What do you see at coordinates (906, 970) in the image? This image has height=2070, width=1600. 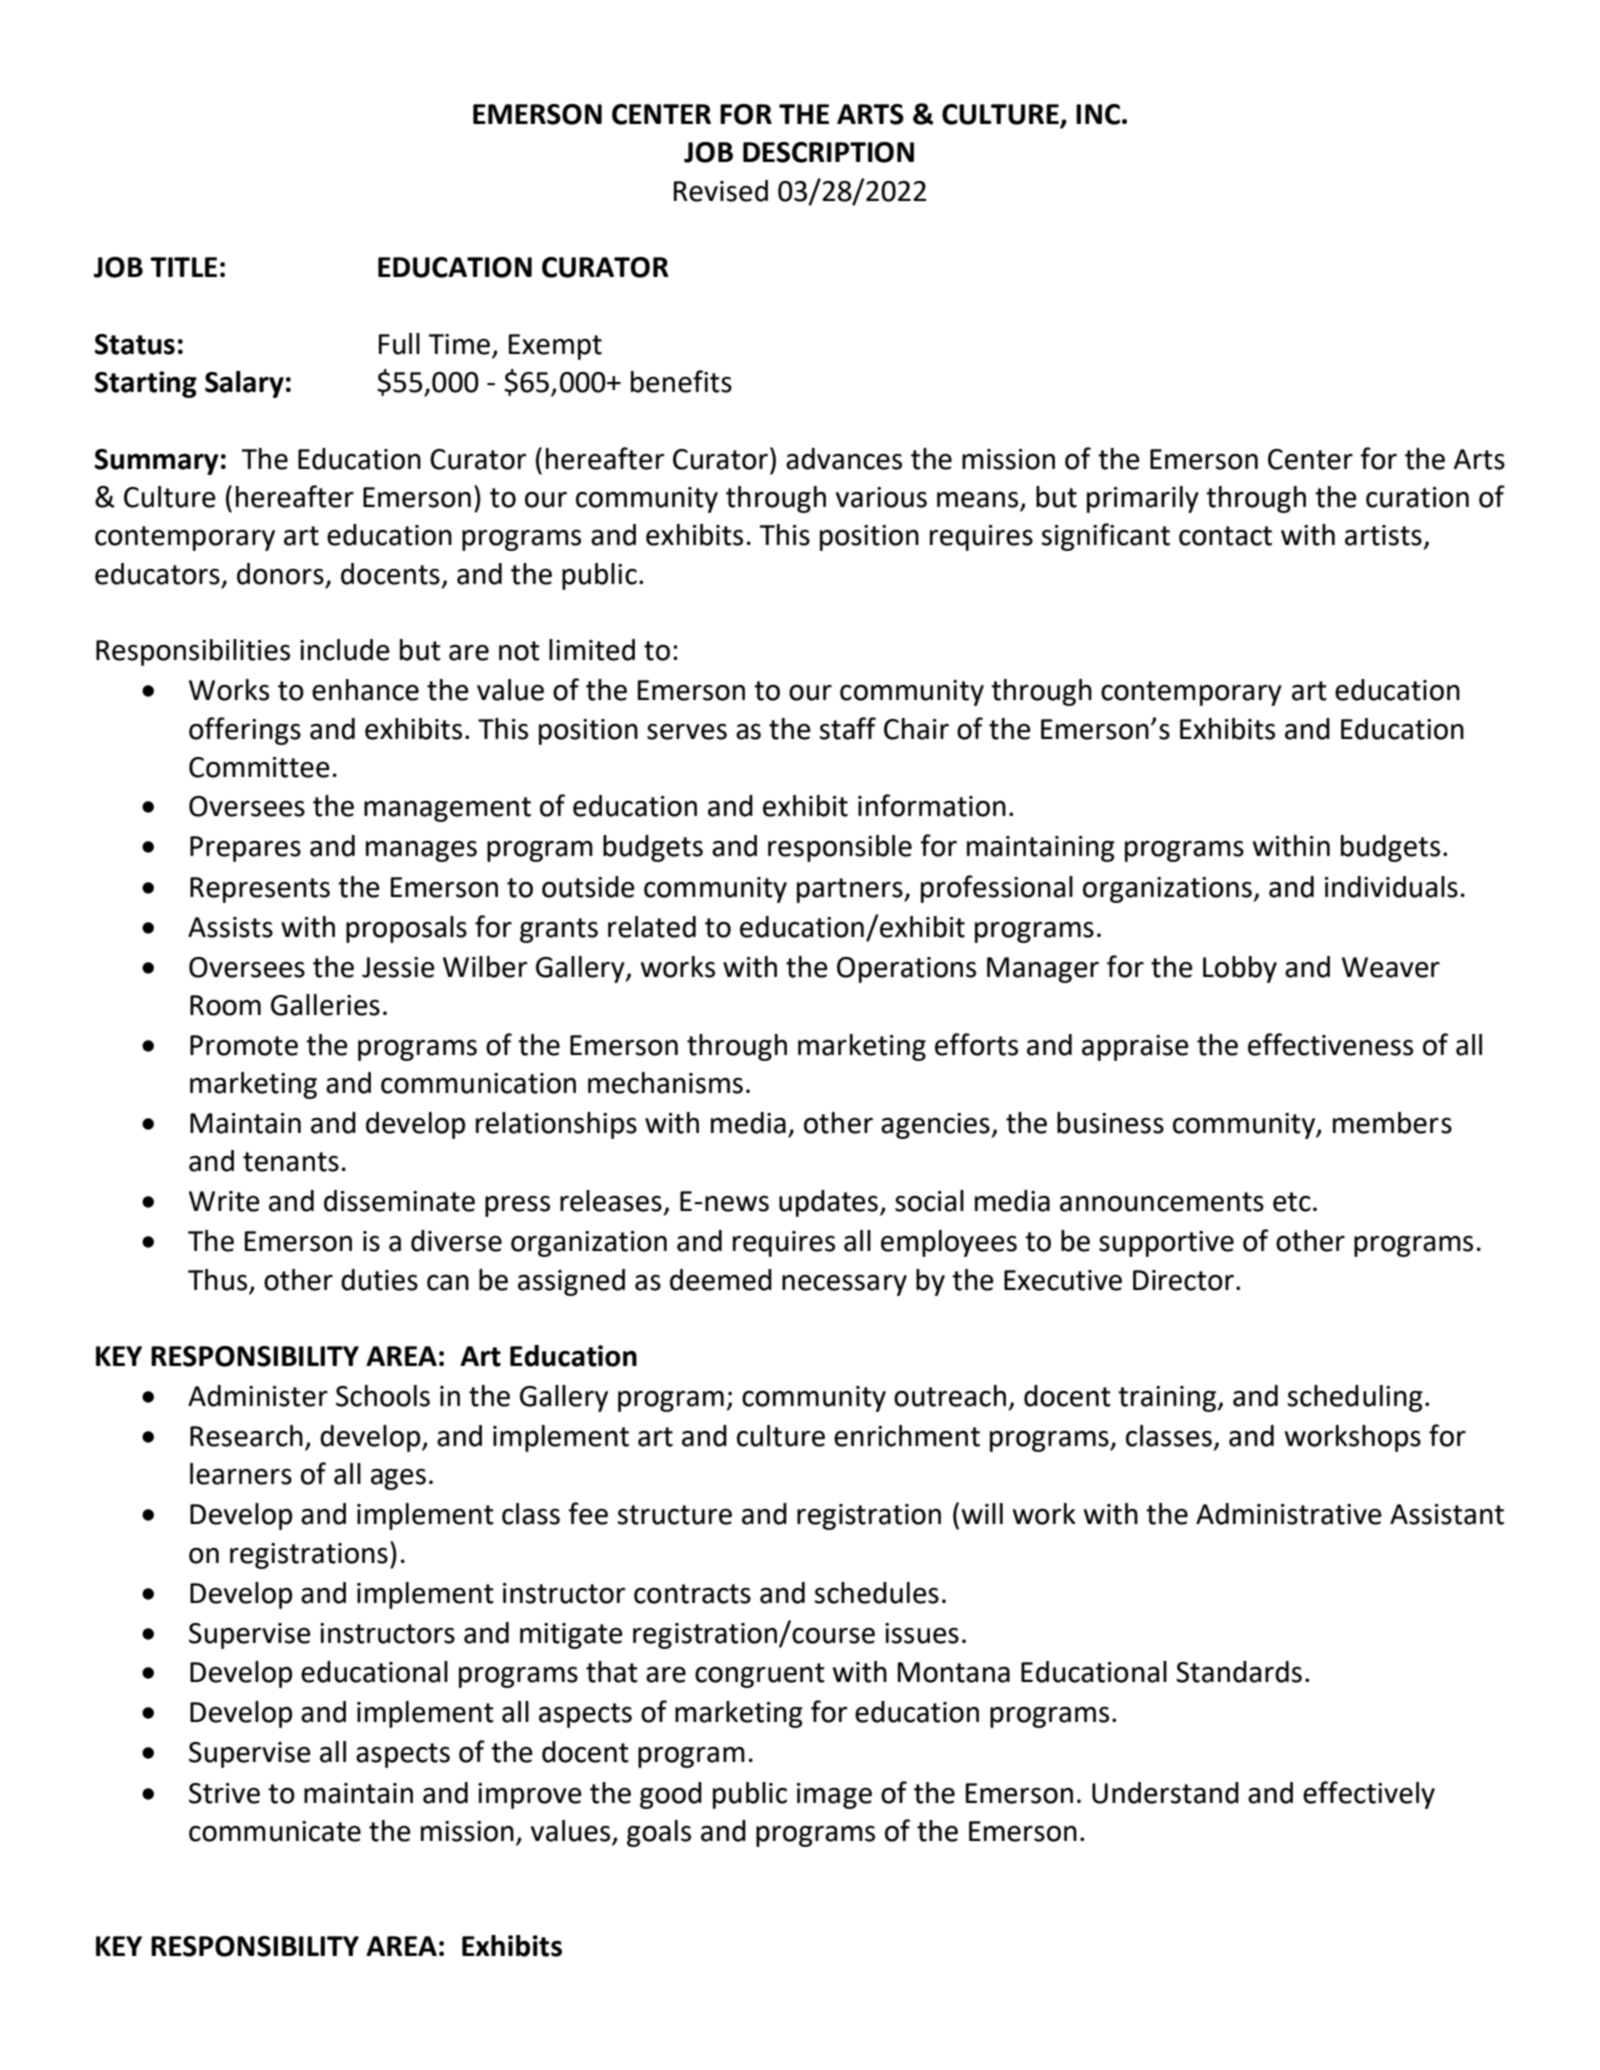 I see `Operations` at bounding box center [906, 970].
